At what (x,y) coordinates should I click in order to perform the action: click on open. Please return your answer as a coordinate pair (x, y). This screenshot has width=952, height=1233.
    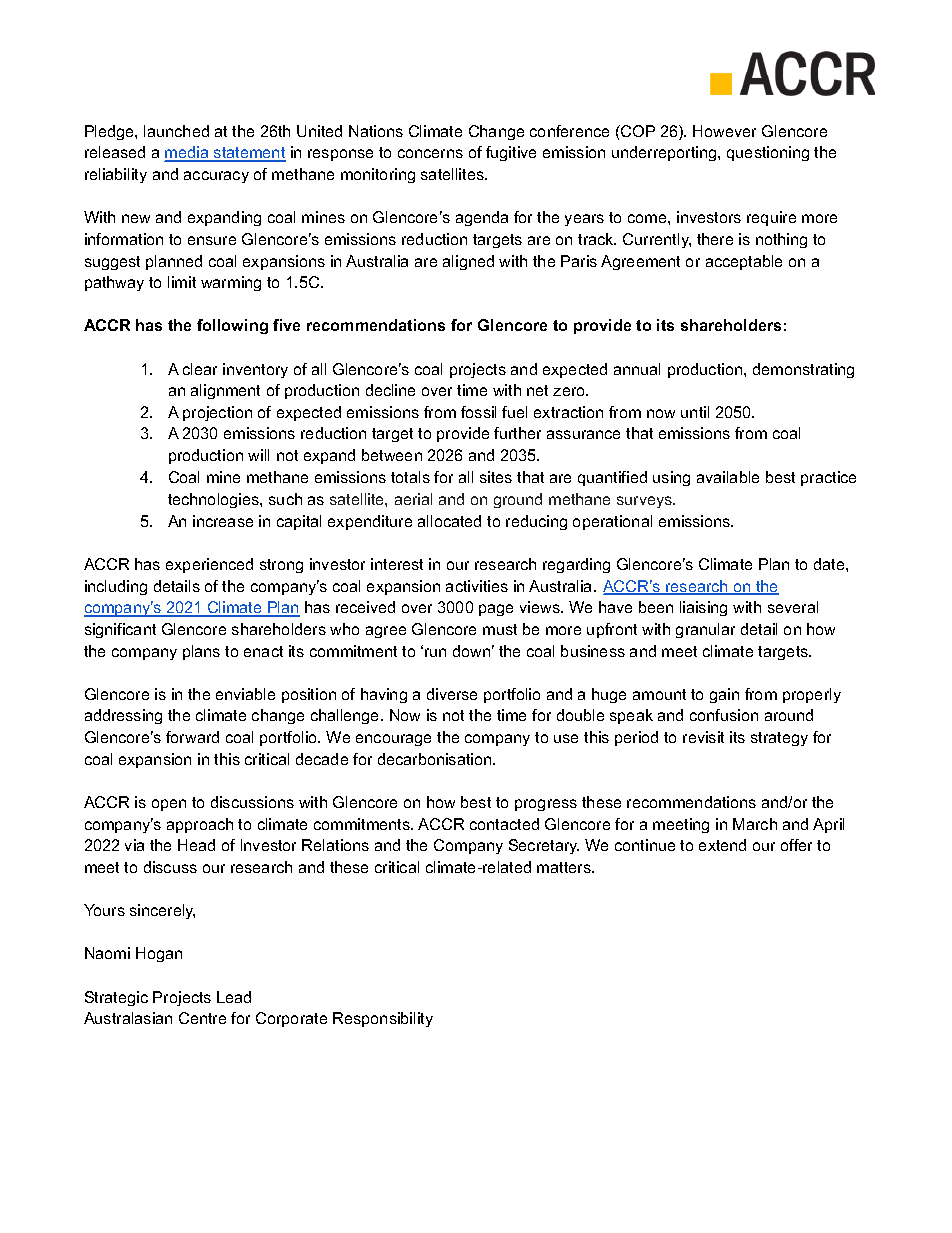
    Looking at the image, I should click on (169, 805).
